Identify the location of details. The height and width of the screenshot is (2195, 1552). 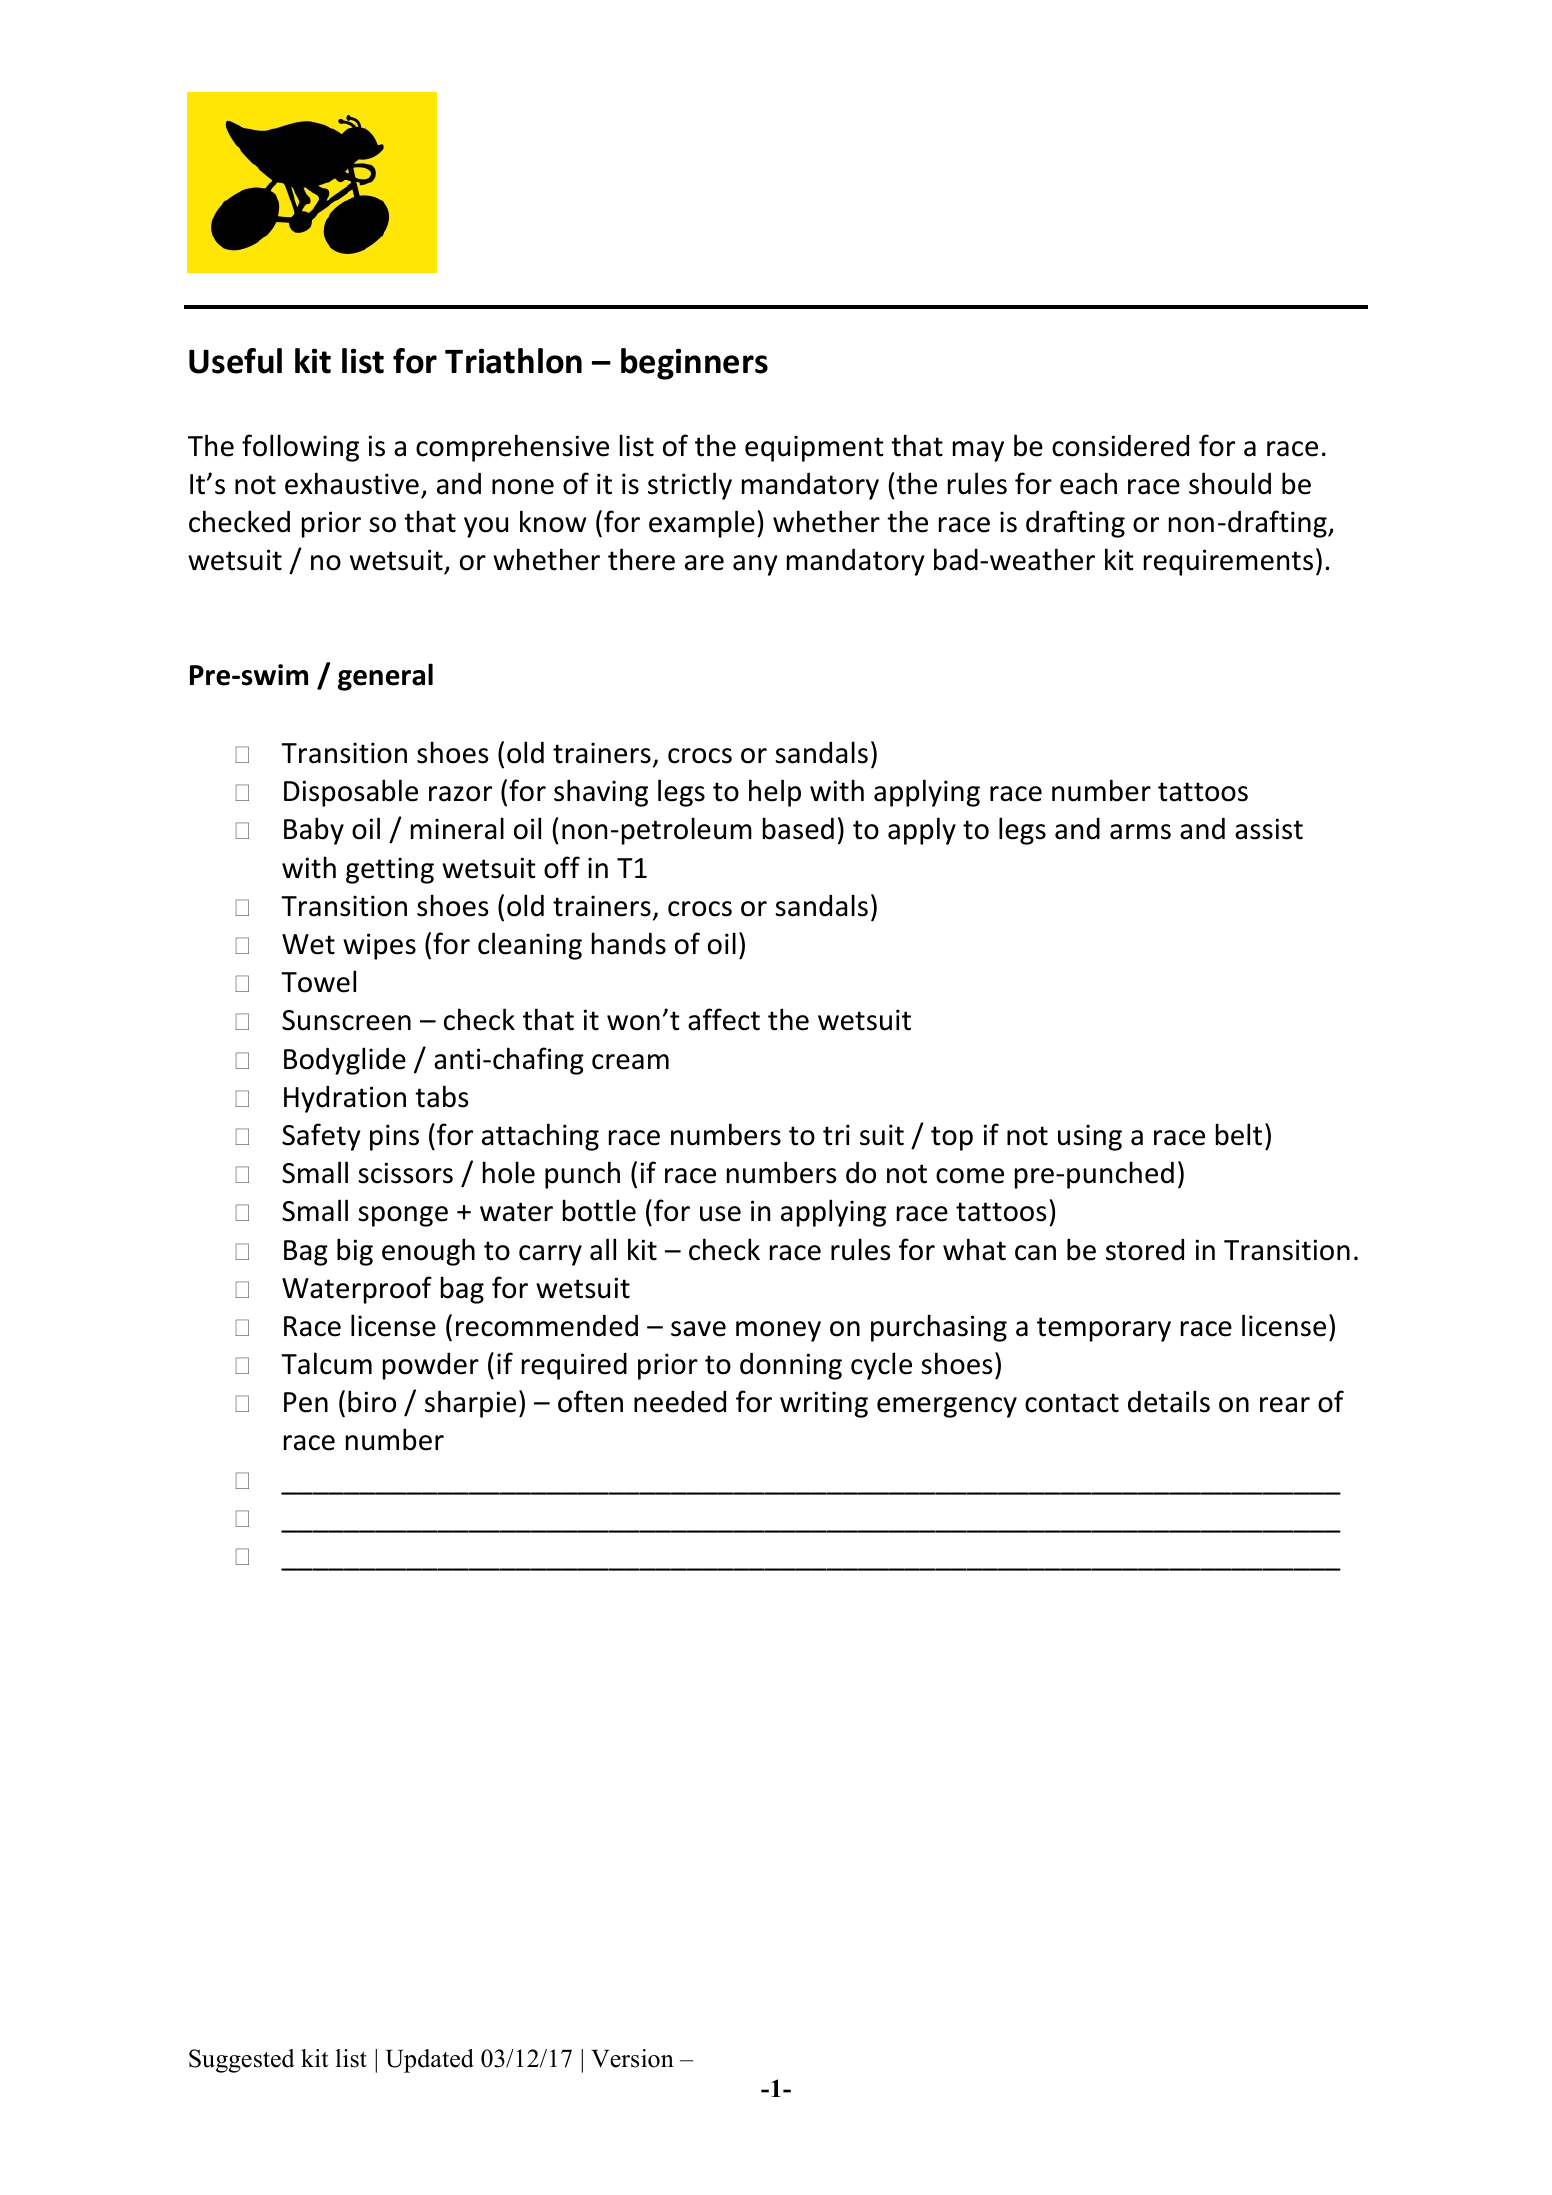
(1169, 1401).
